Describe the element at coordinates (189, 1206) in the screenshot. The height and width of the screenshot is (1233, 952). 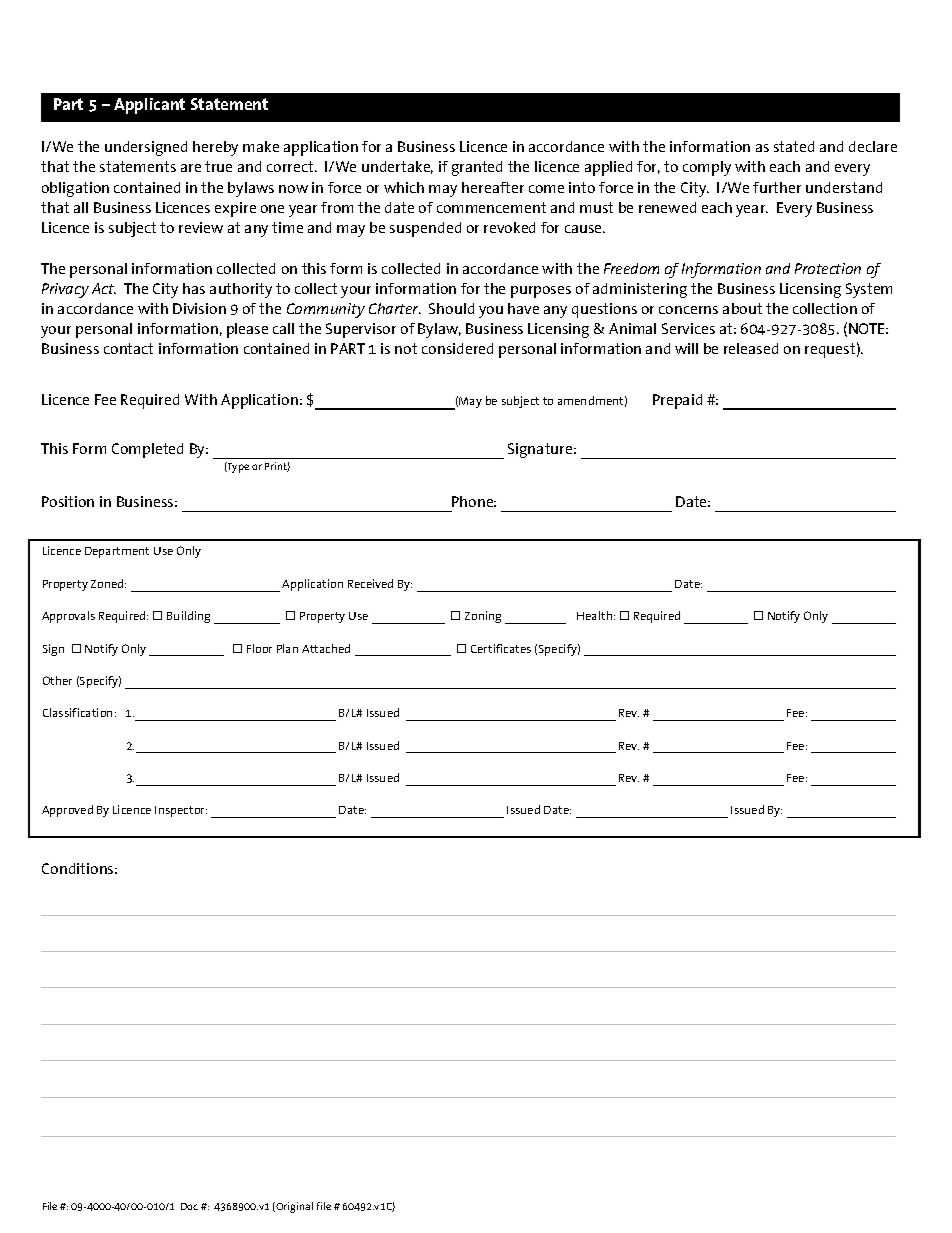
I see `Doc` at that location.
